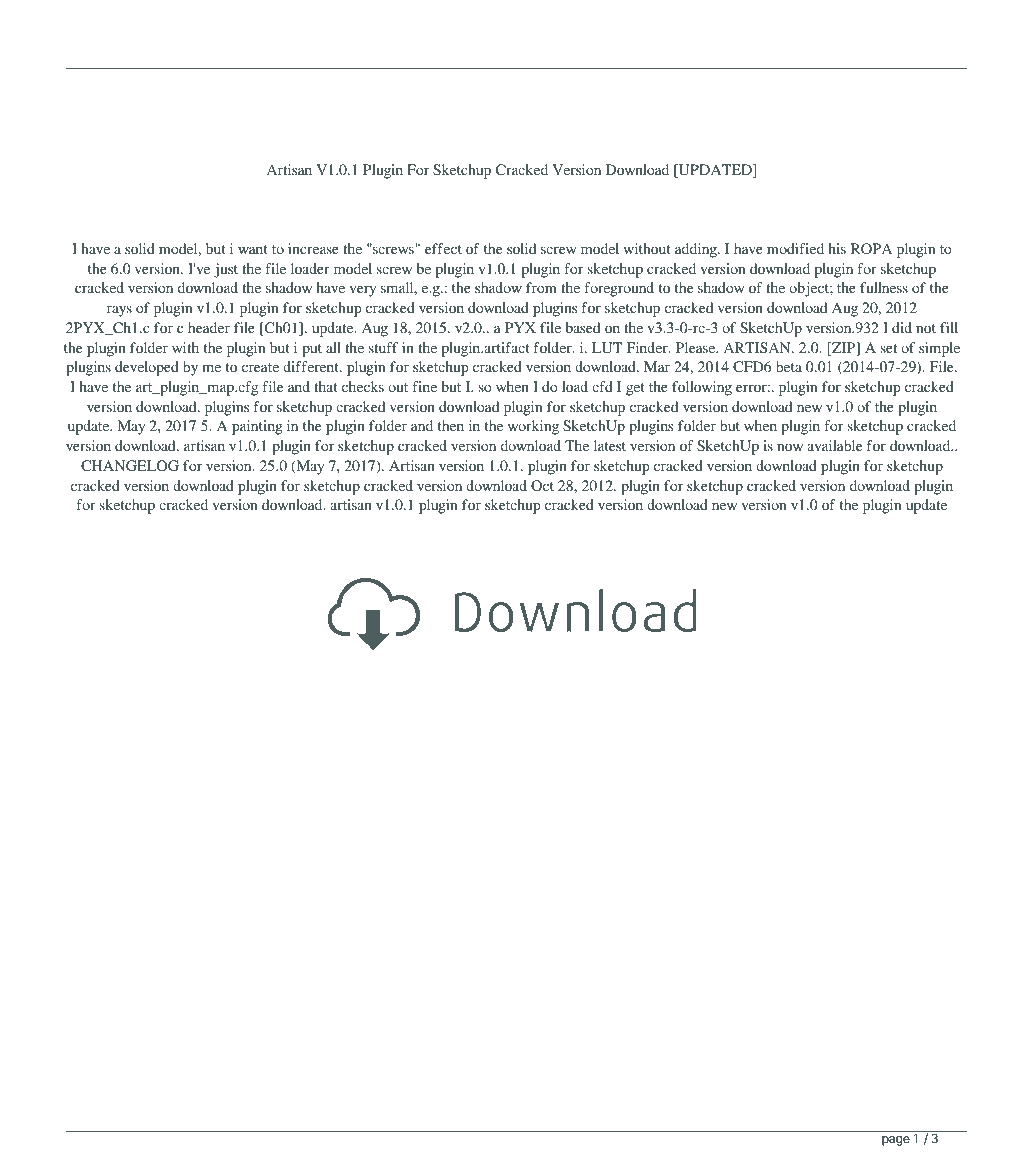 The image size is (1033, 1176). Describe the element at coordinates (130, 466) in the page. I see `CHANGELOG` at that location.
